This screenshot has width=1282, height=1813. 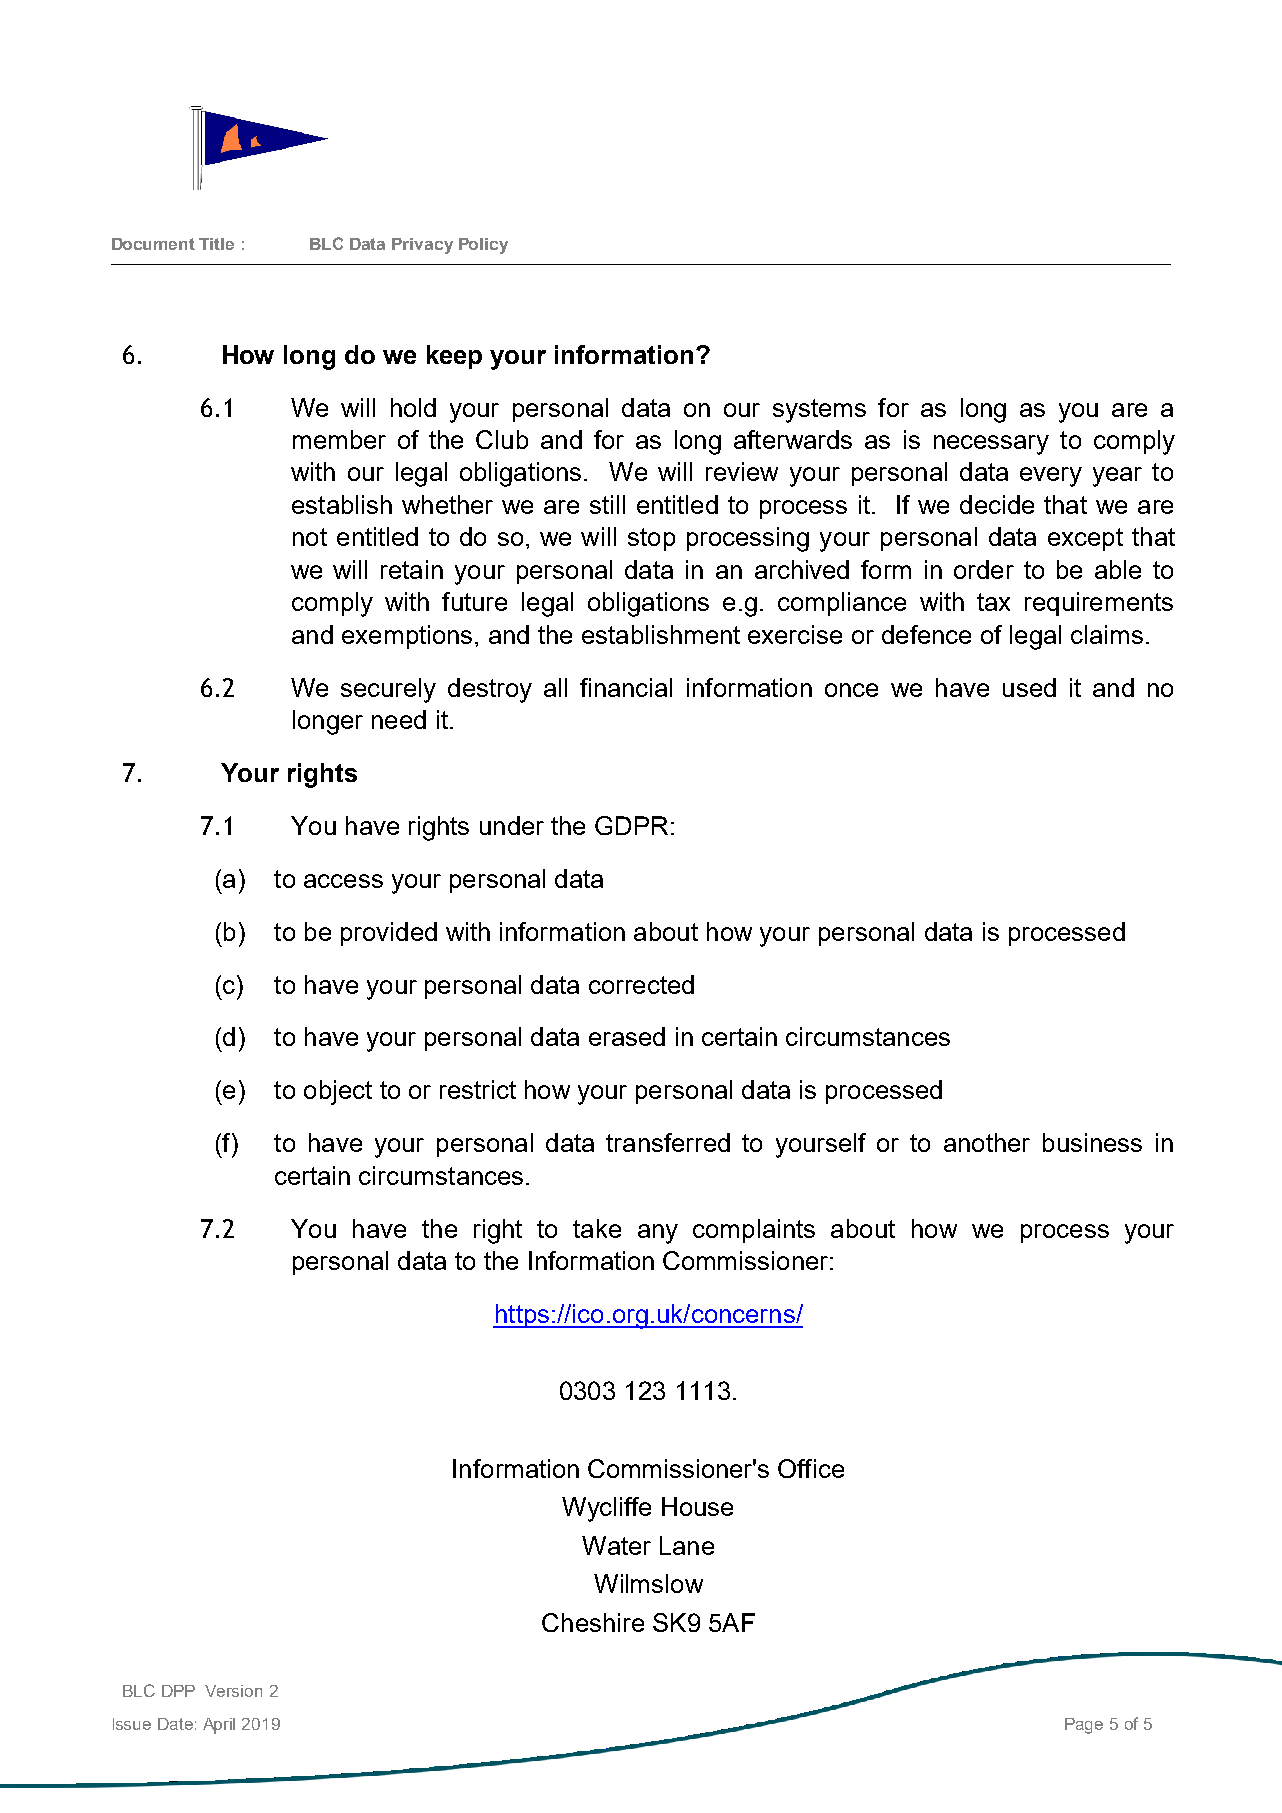 I want to click on Version, so click(x=233, y=1691).
